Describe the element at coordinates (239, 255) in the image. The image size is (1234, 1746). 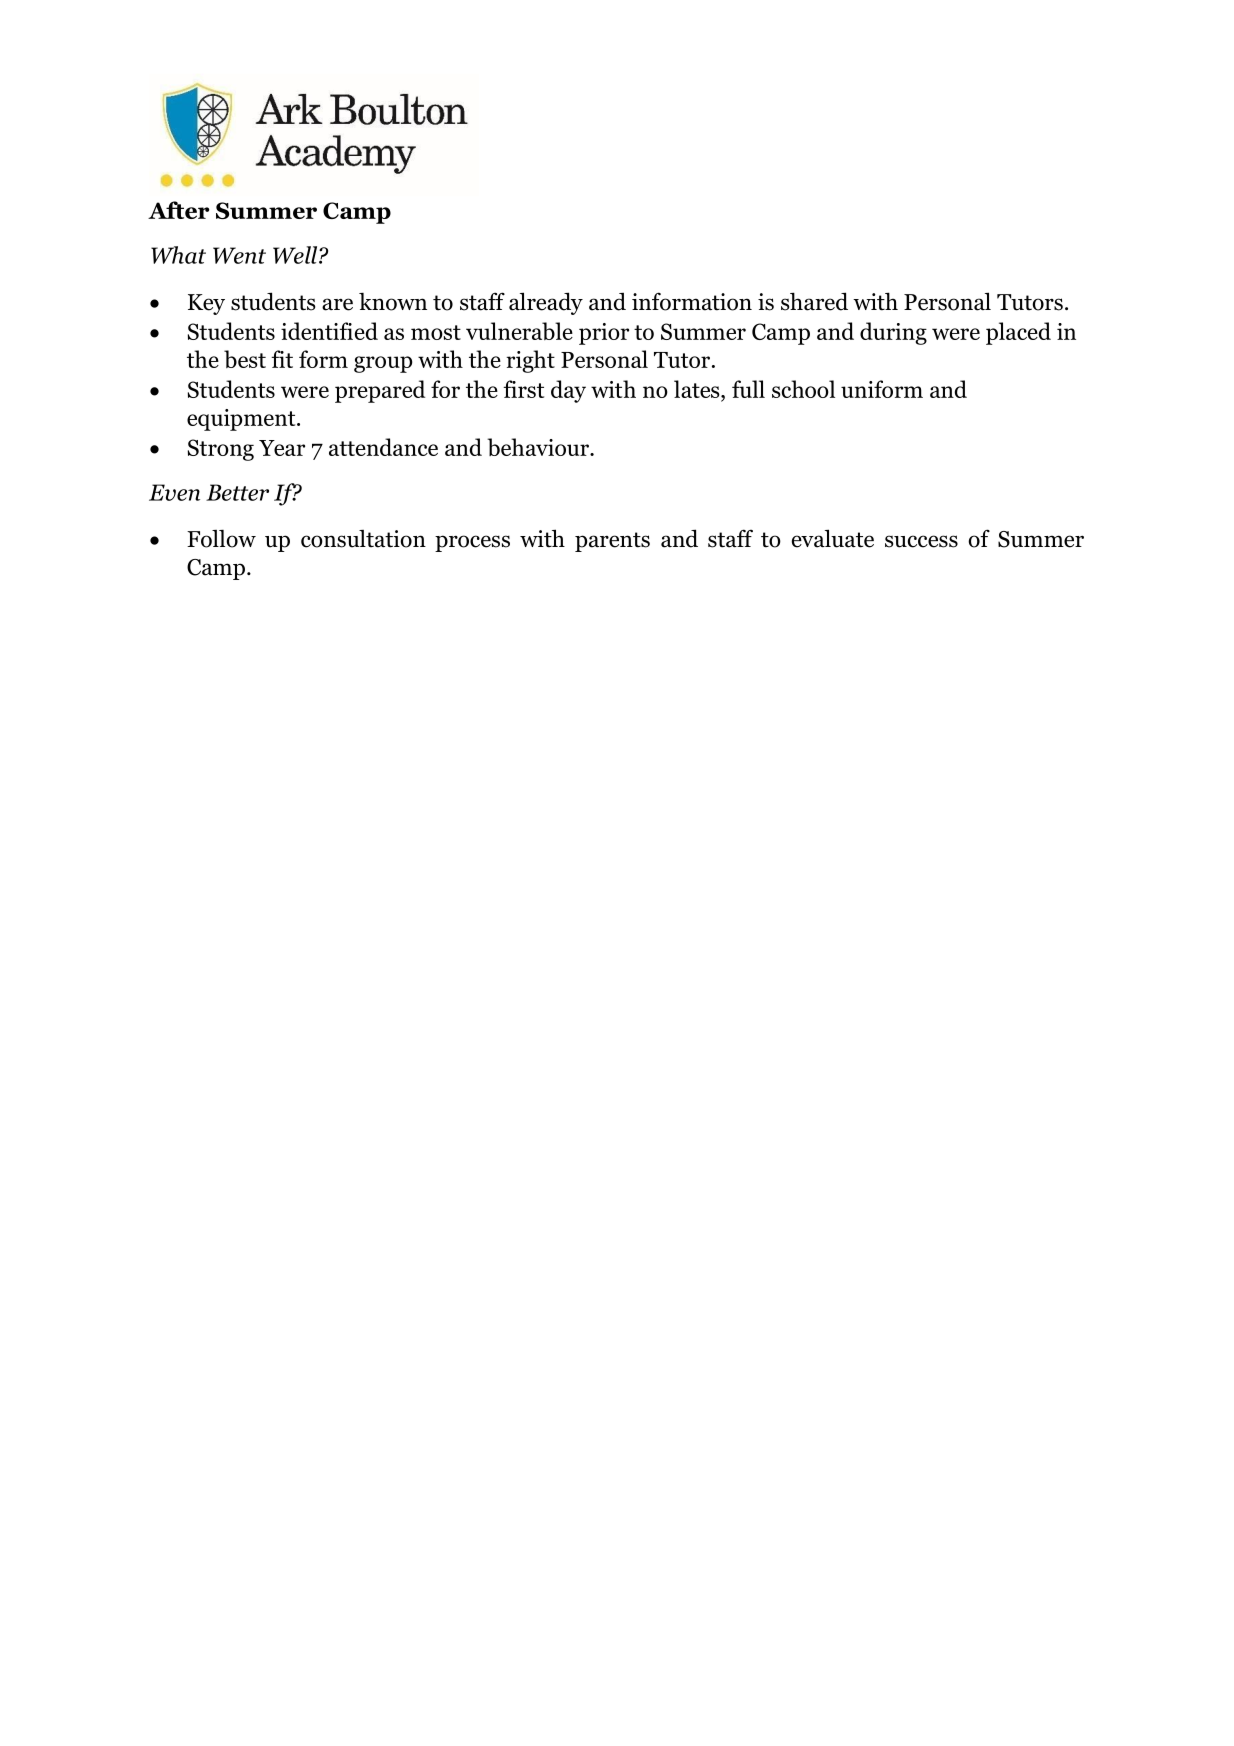
I see `Went` at that location.
